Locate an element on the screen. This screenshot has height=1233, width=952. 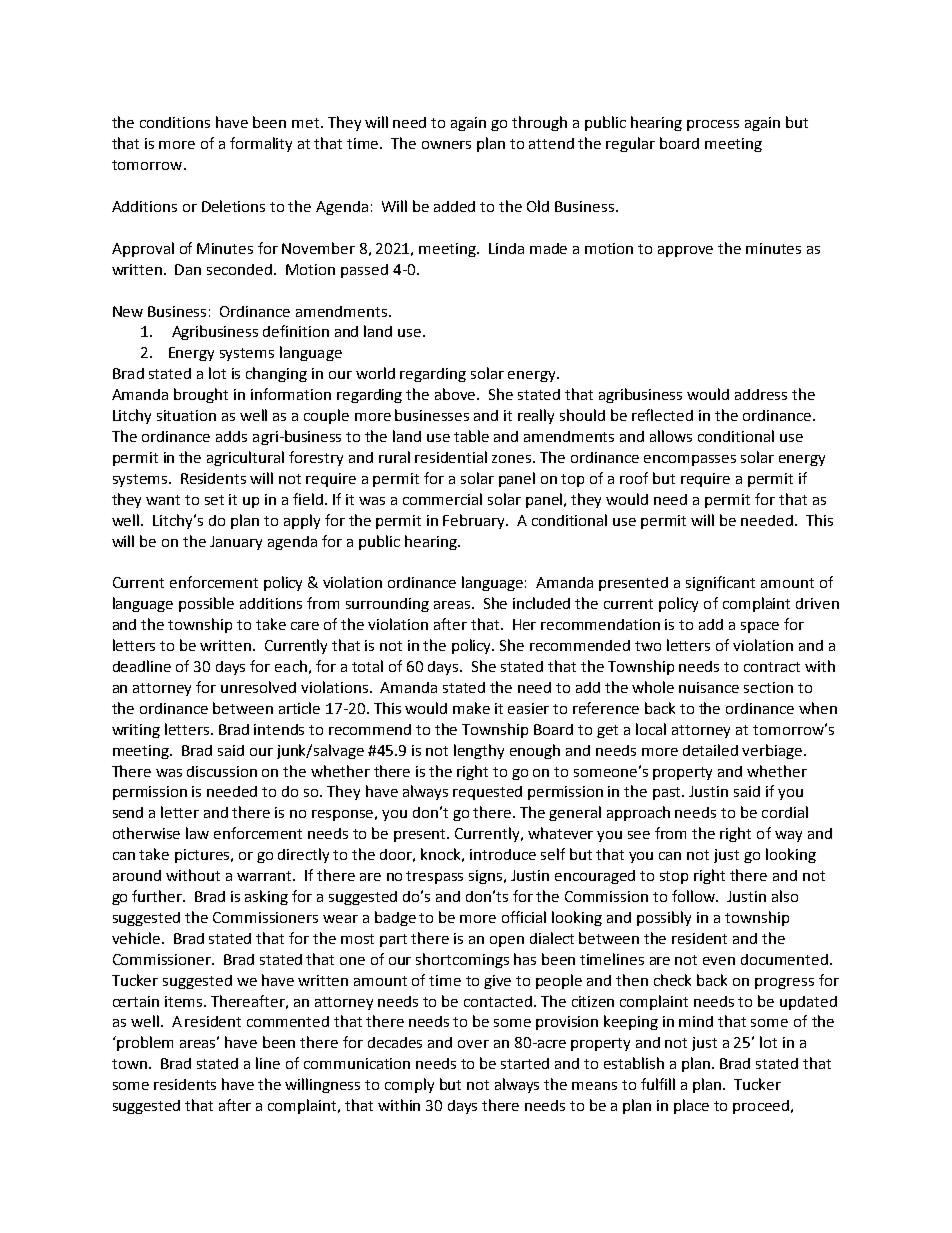
formality is located at coordinates (261, 144).
